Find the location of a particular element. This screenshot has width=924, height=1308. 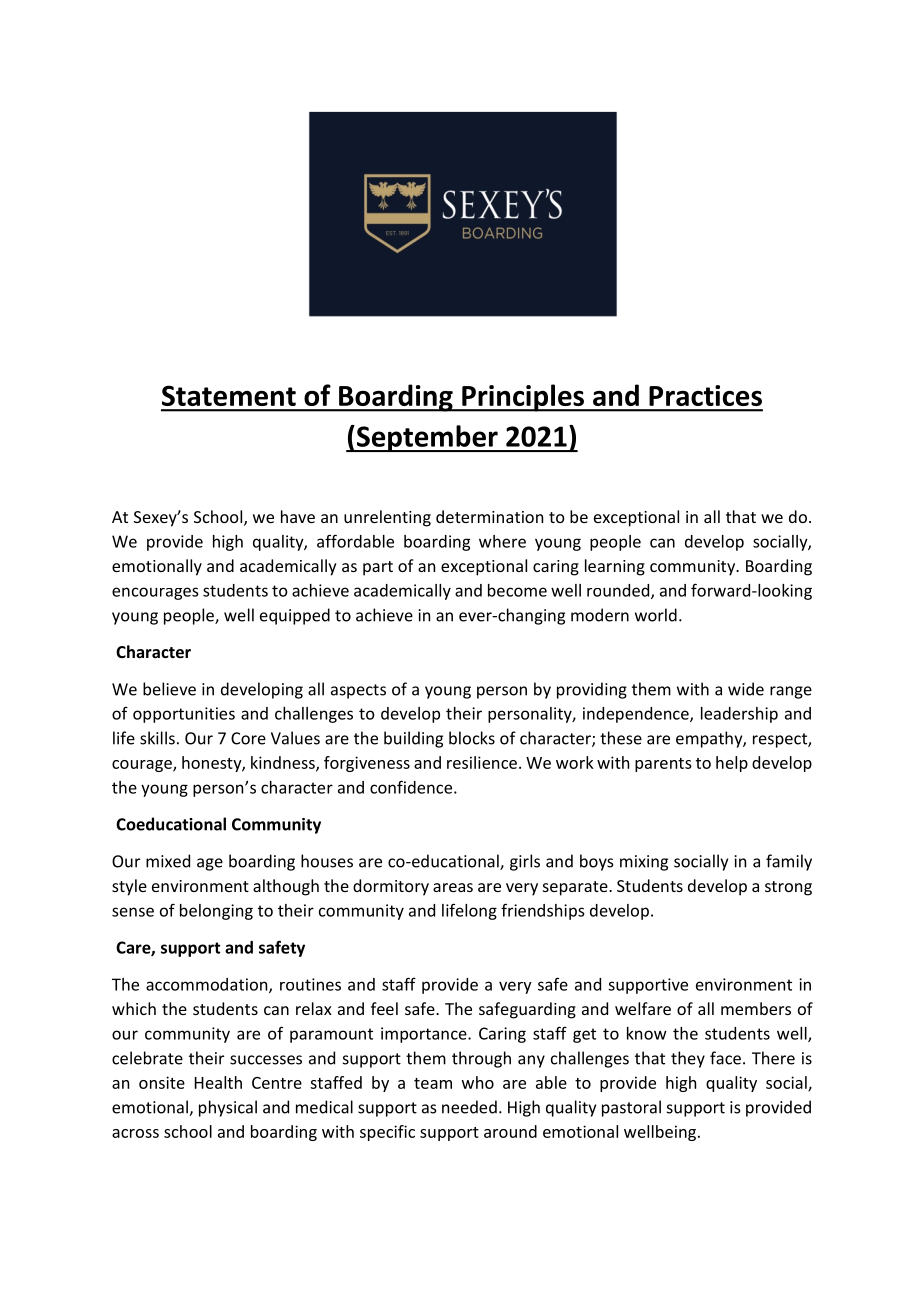

pastoral is located at coordinates (631, 1108).
